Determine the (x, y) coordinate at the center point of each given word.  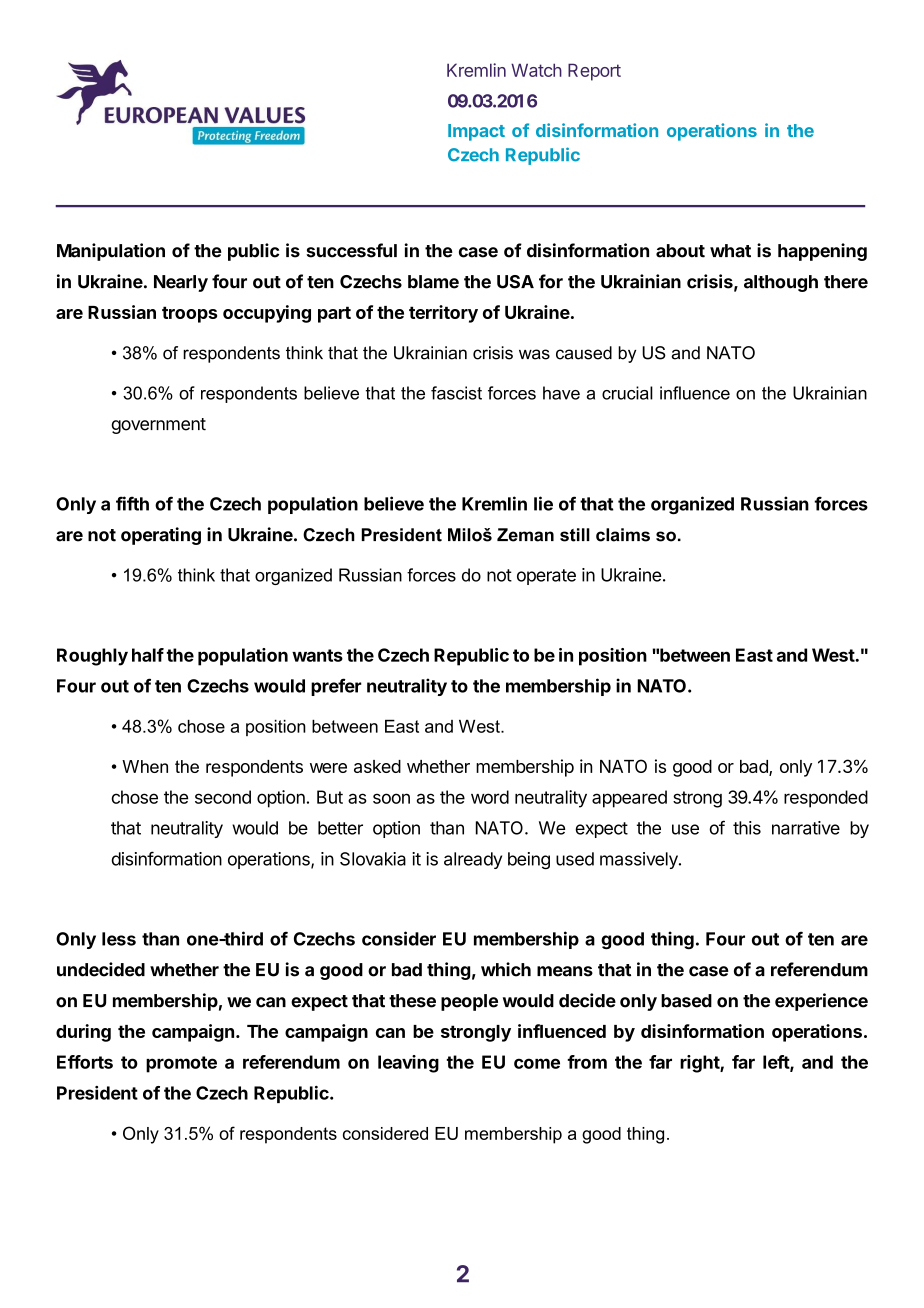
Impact (476, 132)
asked (377, 766)
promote (181, 1064)
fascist (456, 393)
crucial (627, 393)
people (469, 1002)
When (145, 766)
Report (594, 72)
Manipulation (111, 252)
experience (821, 1002)
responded (826, 799)
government (158, 426)
